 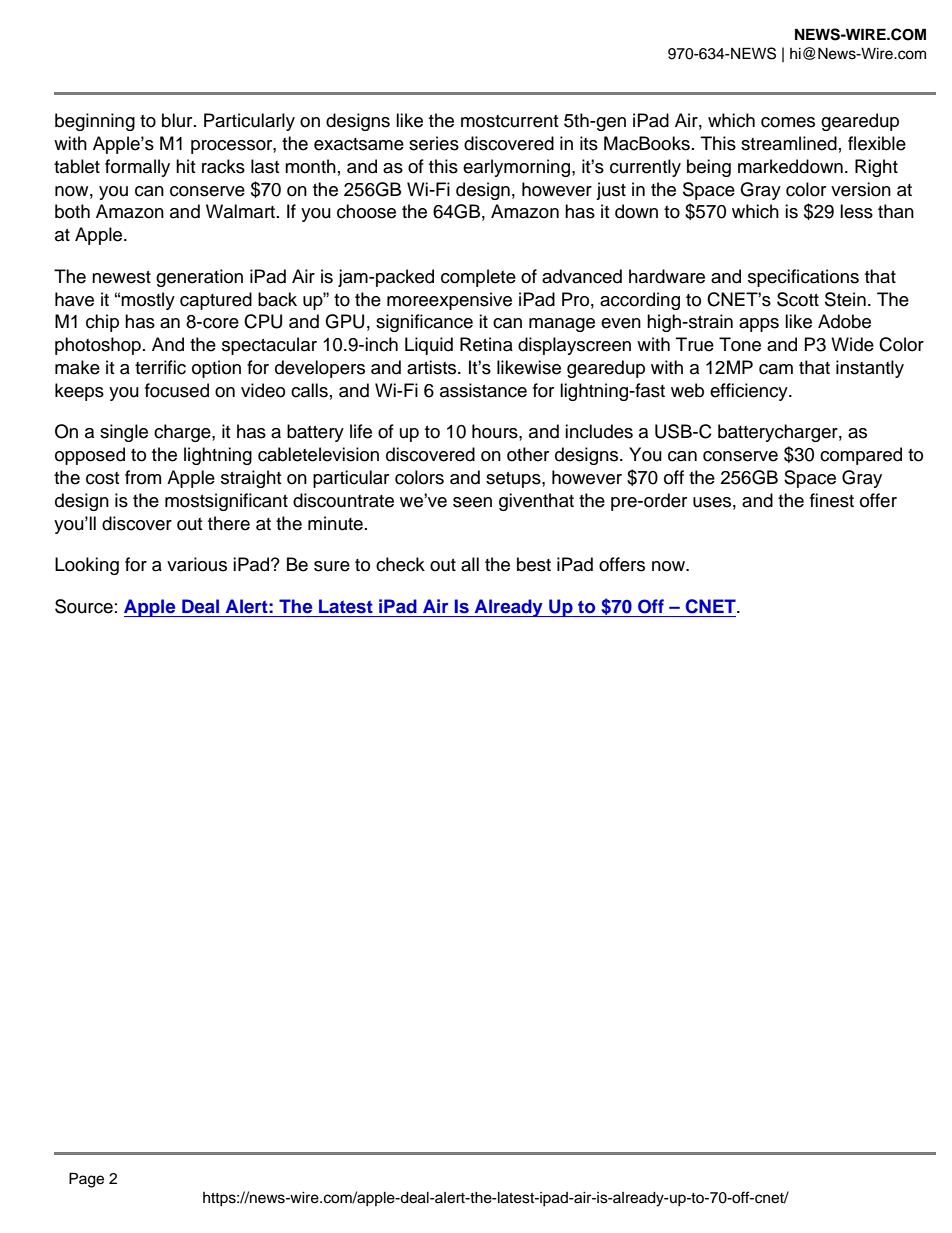 I want to click on streamlined, so click(x=789, y=143).
